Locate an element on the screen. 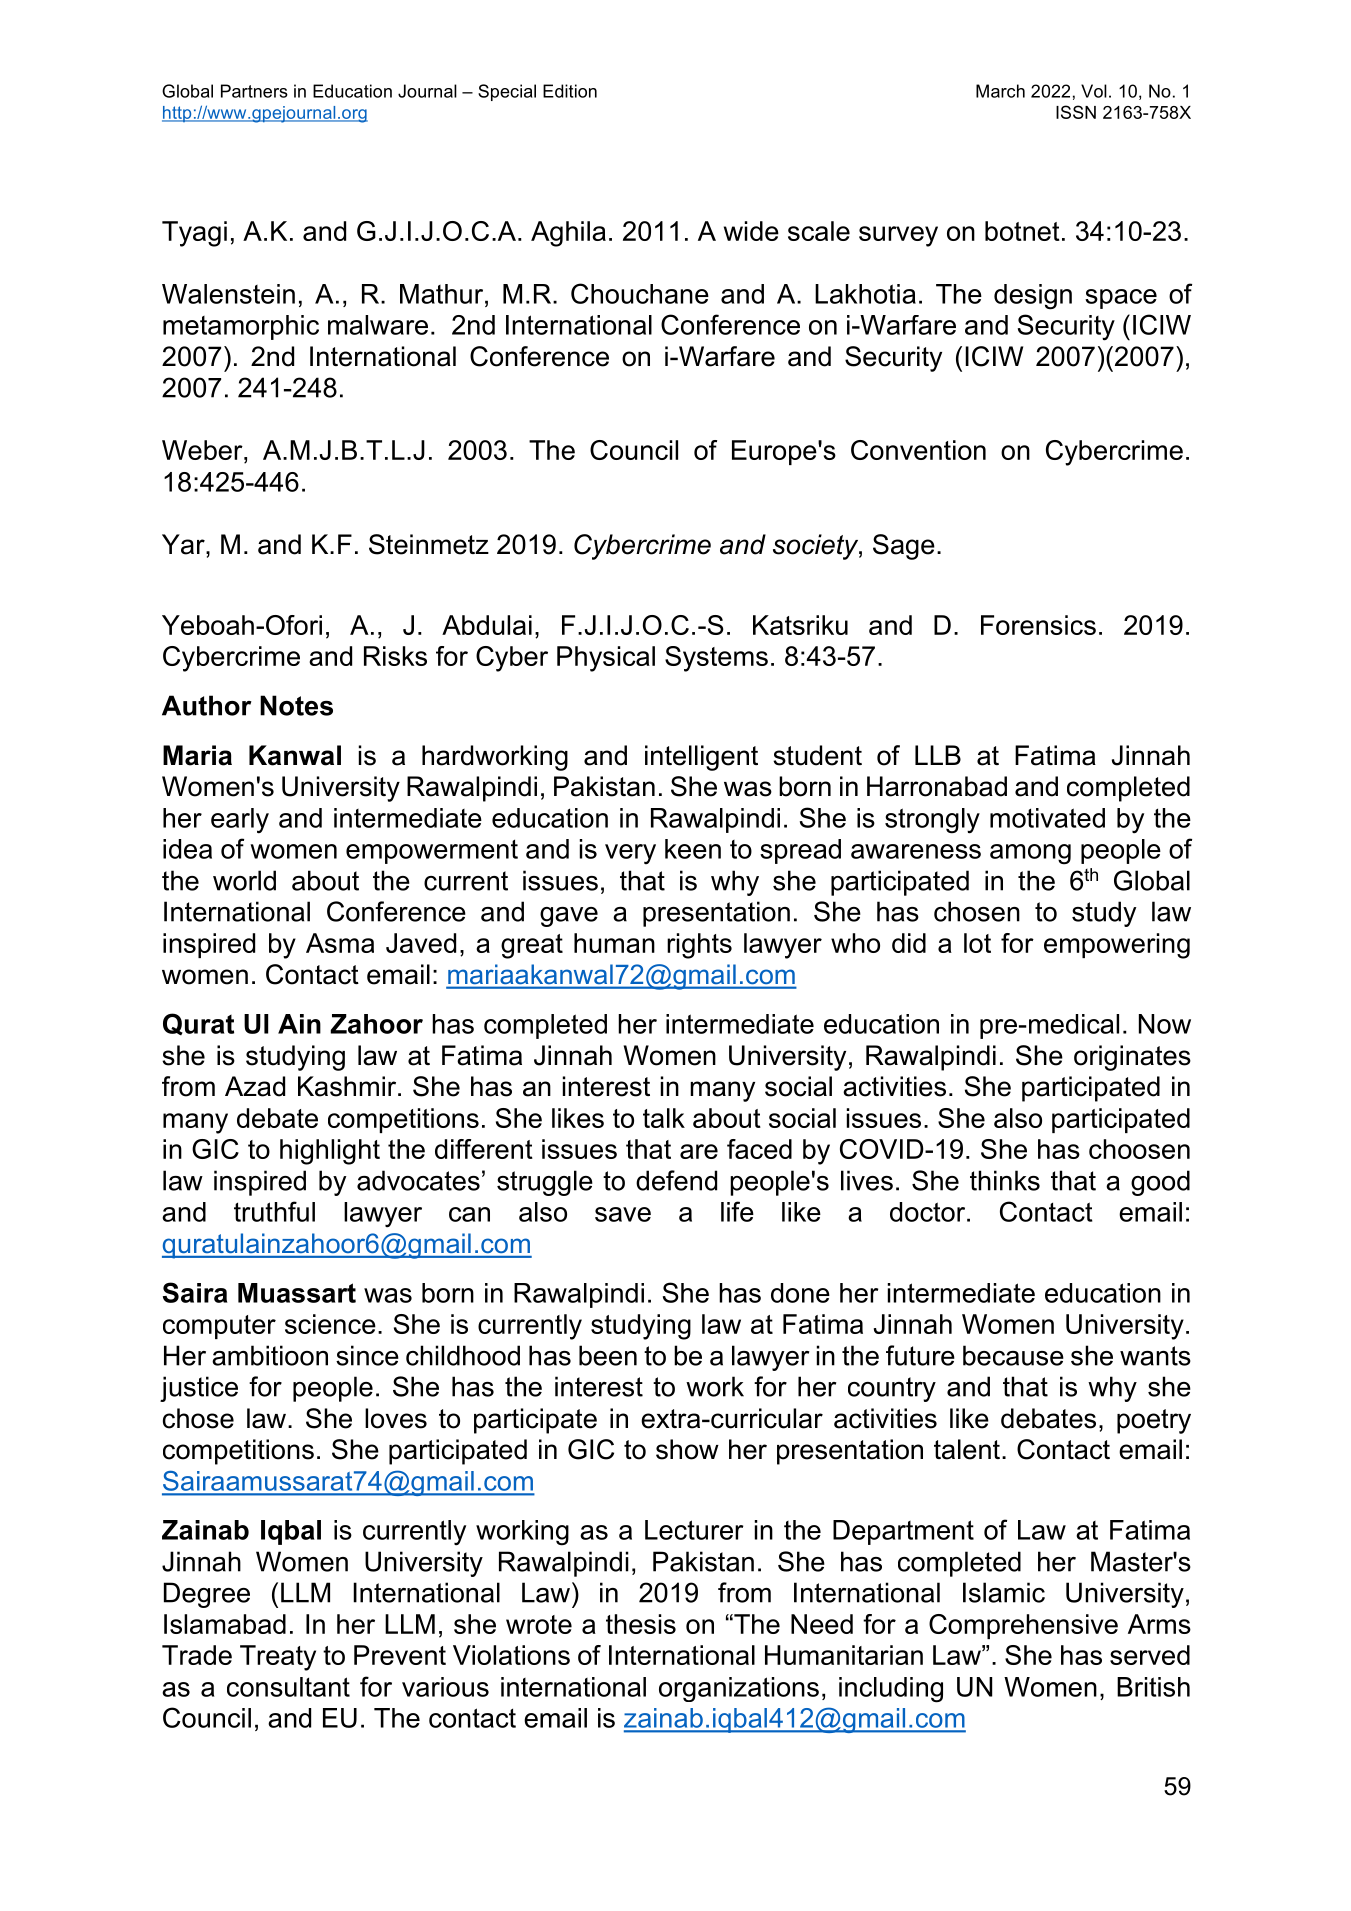 This screenshot has width=1351, height=1911. ISSN is located at coordinates (1076, 112).
